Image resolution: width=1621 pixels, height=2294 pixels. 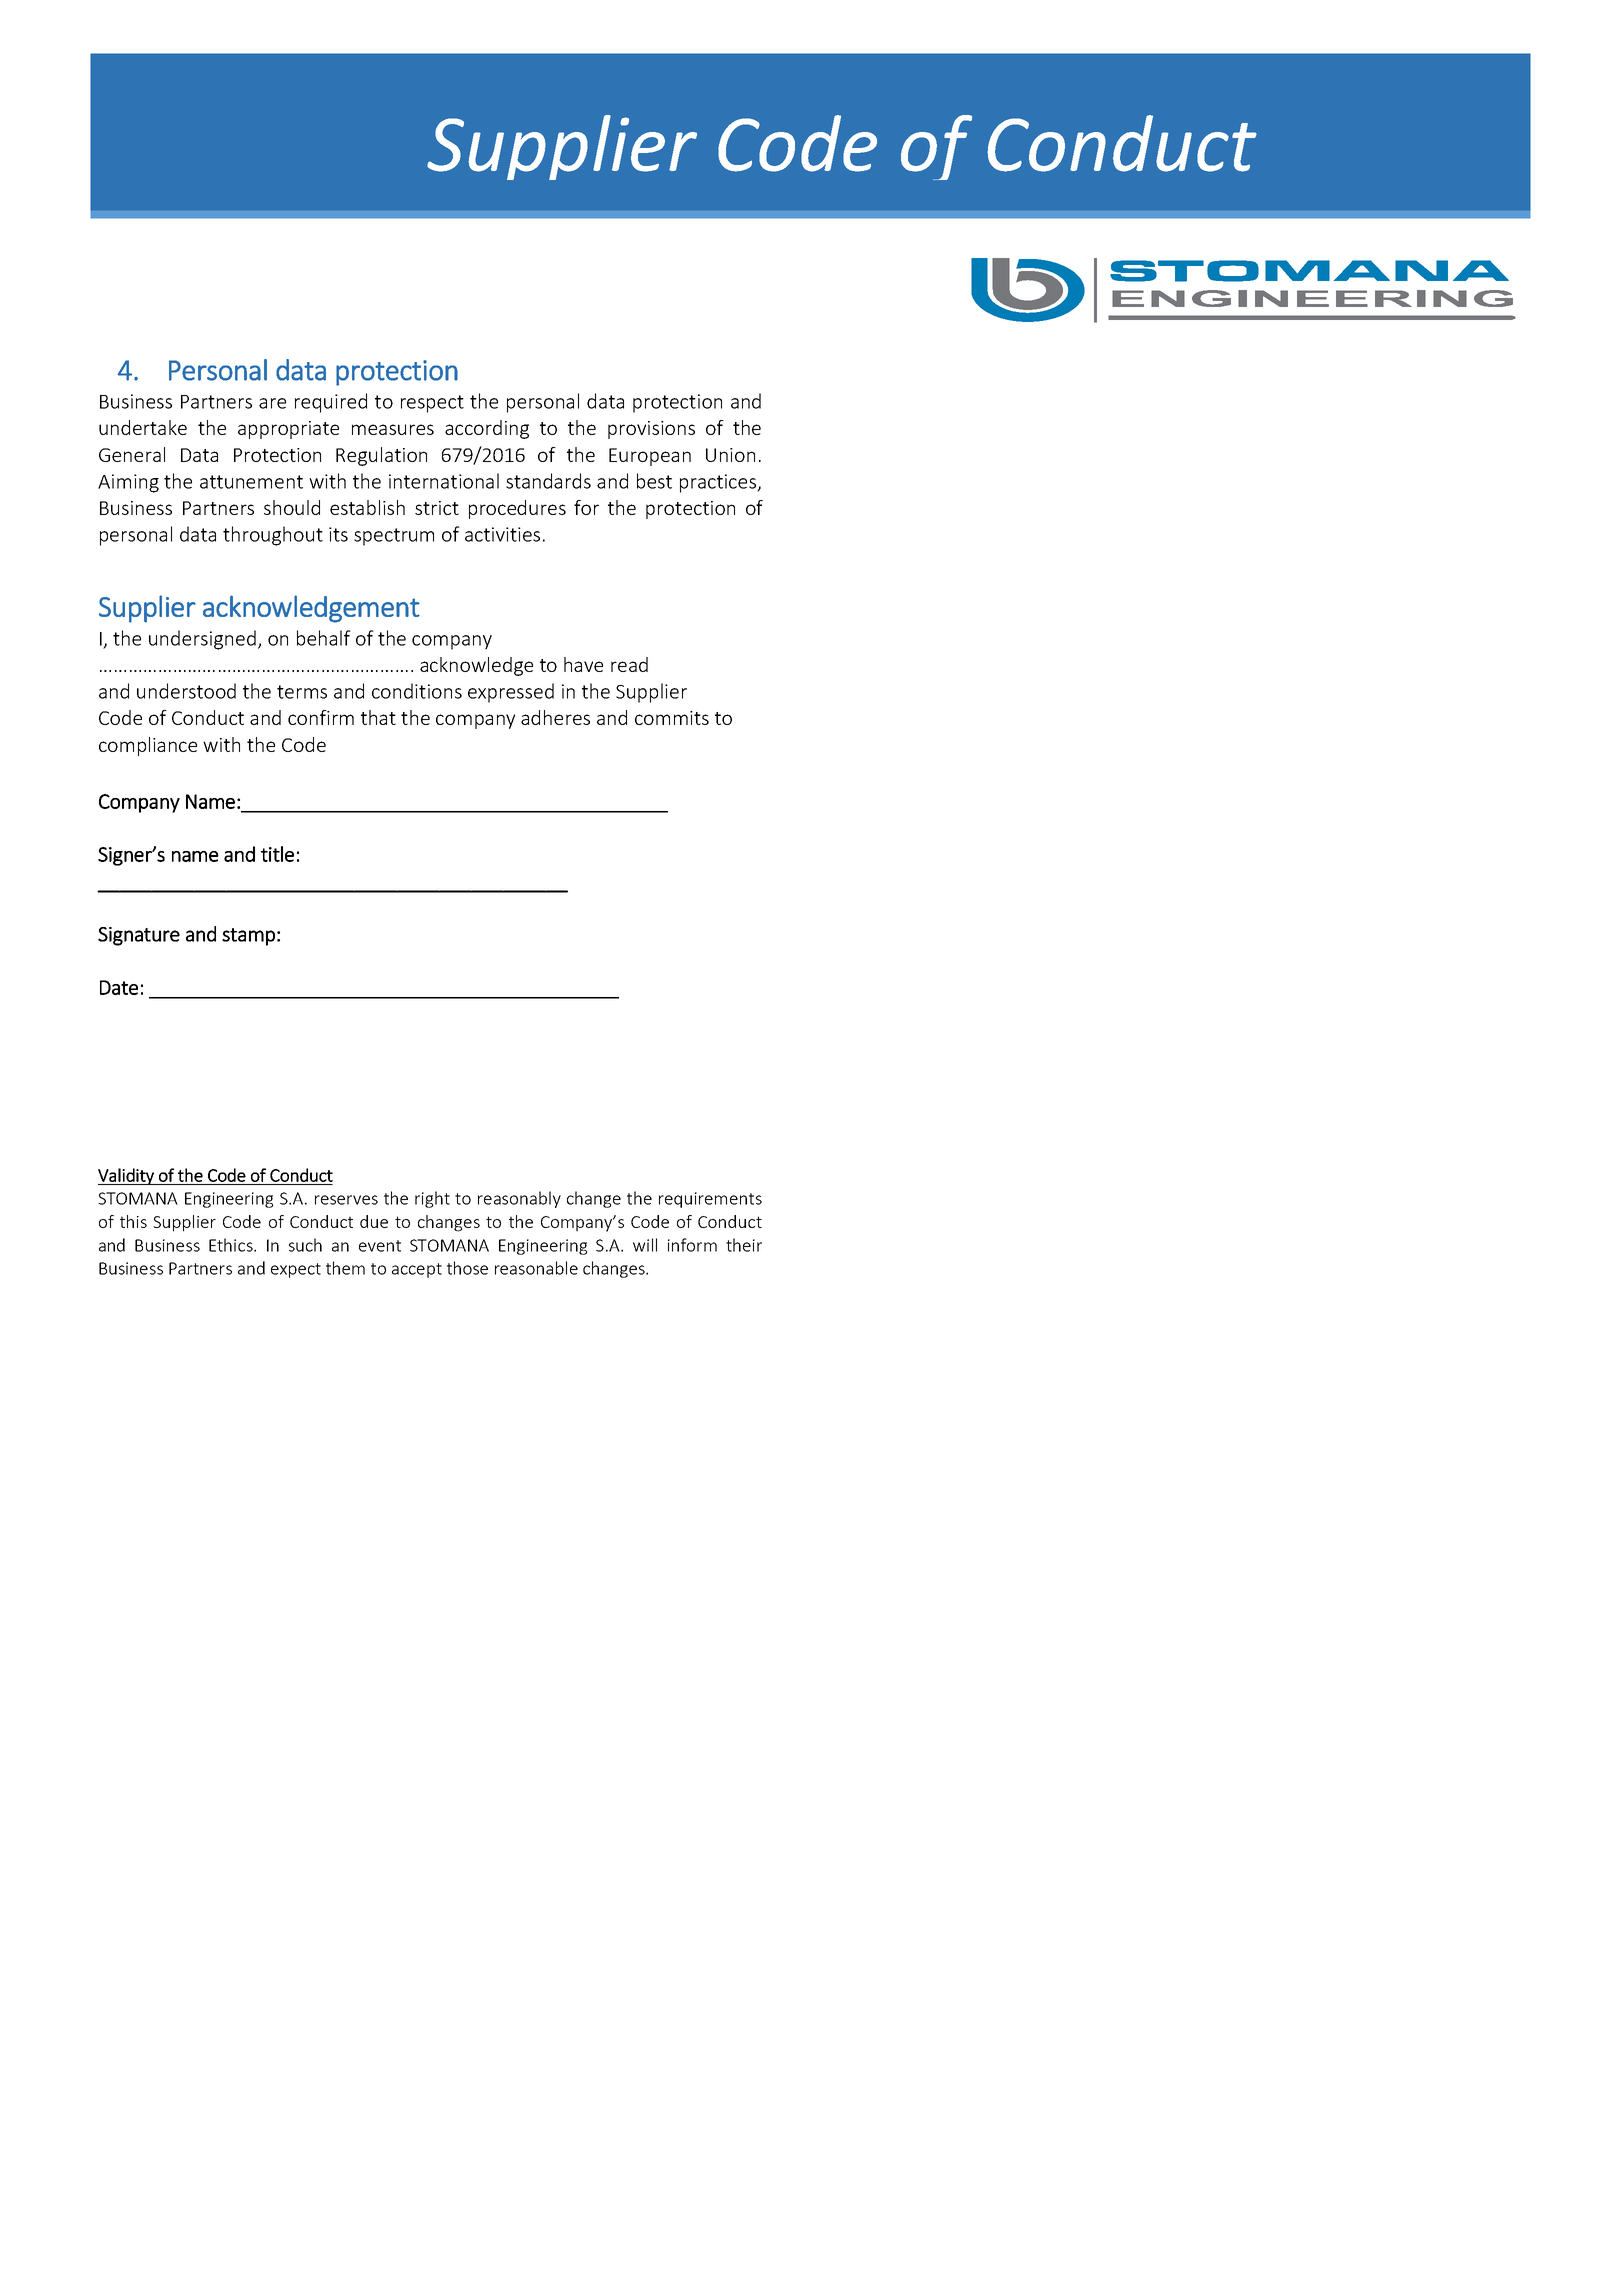 I want to click on undertake, so click(x=143, y=427).
